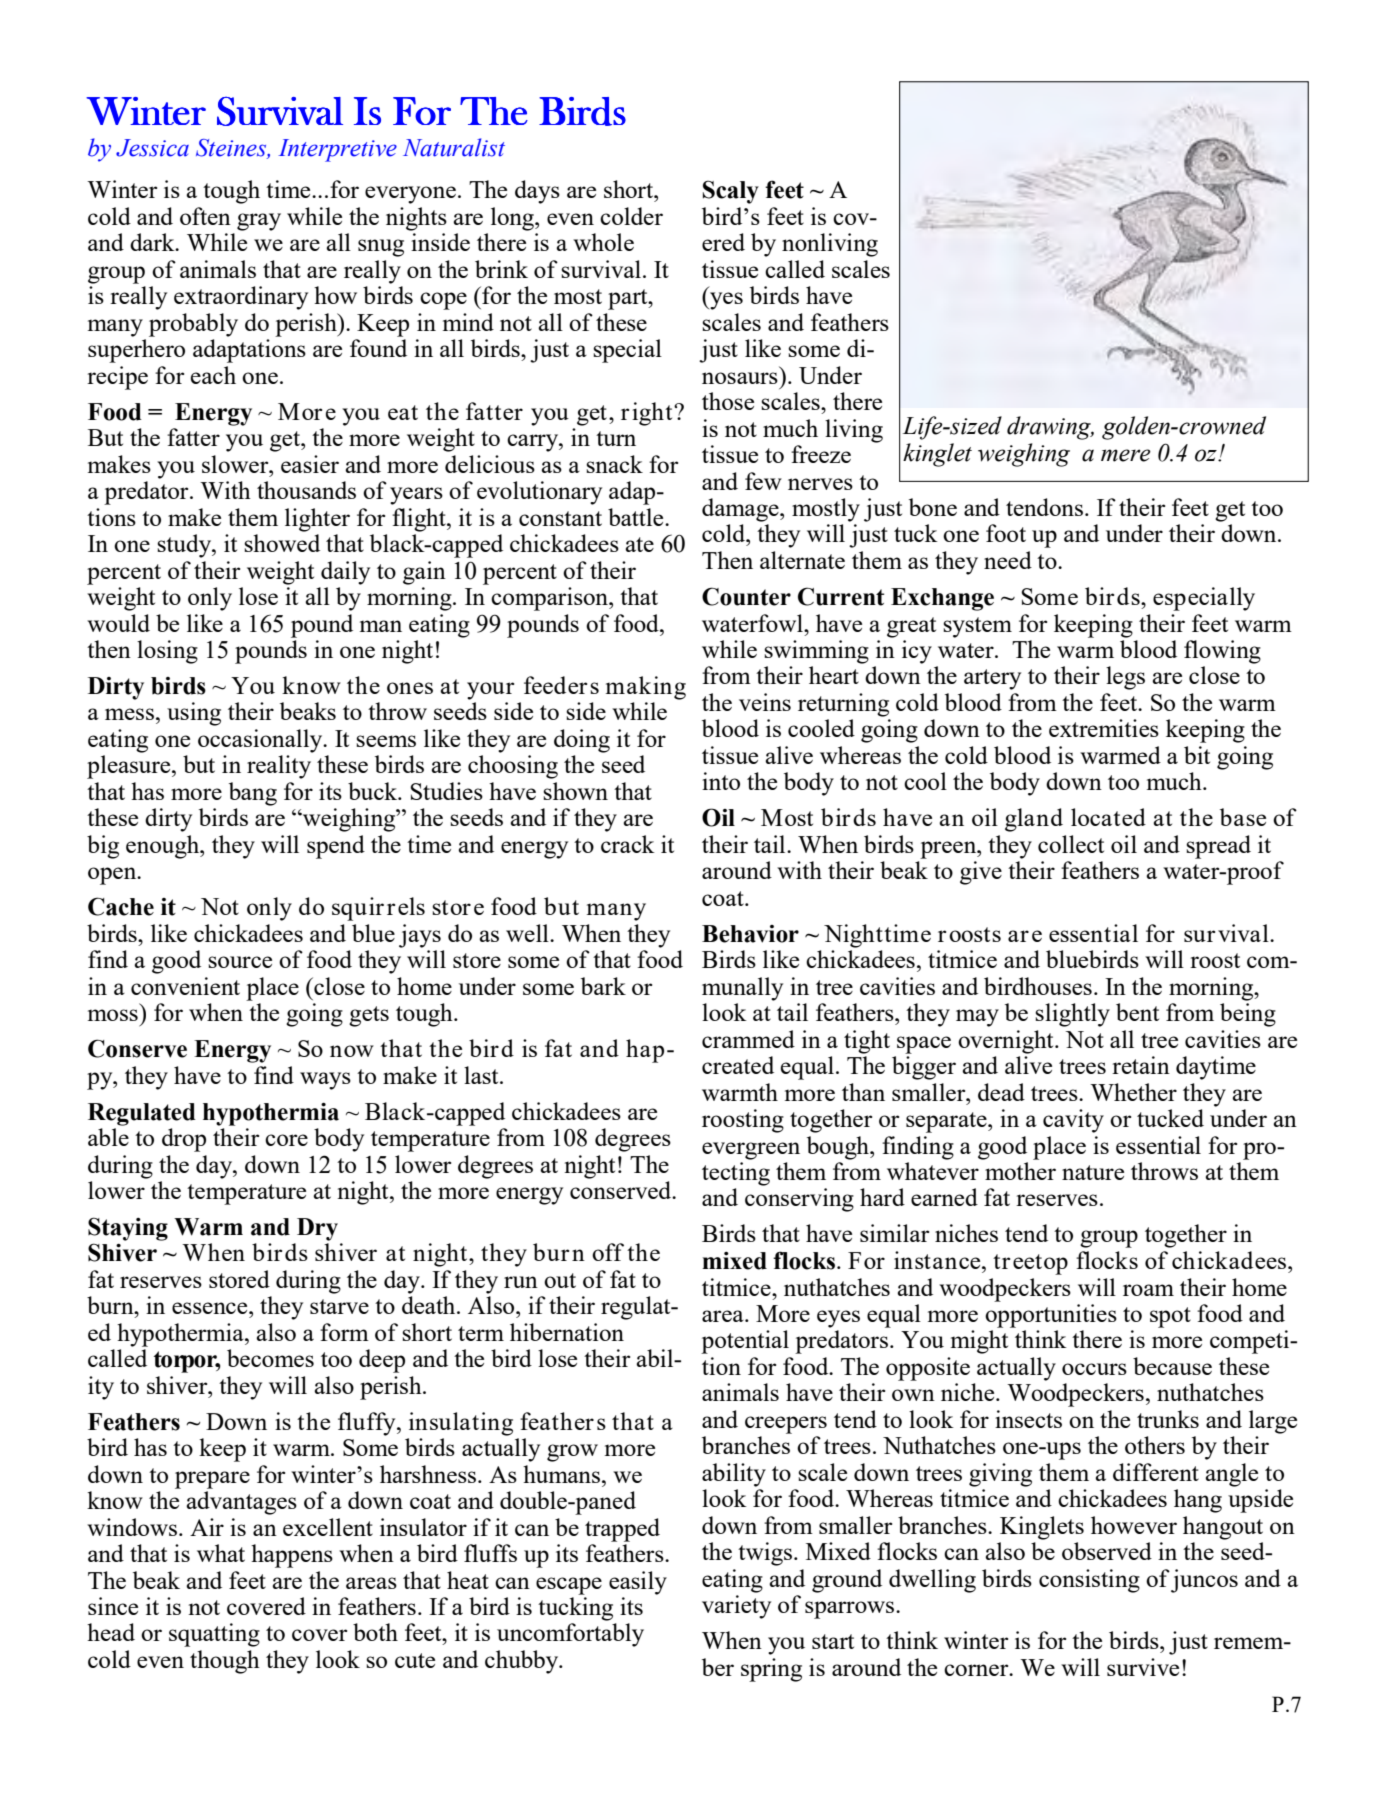 This screenshot has height=1799, width=1390. What do you see at coordinates (736, 1607) in the screenshot?
I see `variety` at bounding box center [736, 1607].
